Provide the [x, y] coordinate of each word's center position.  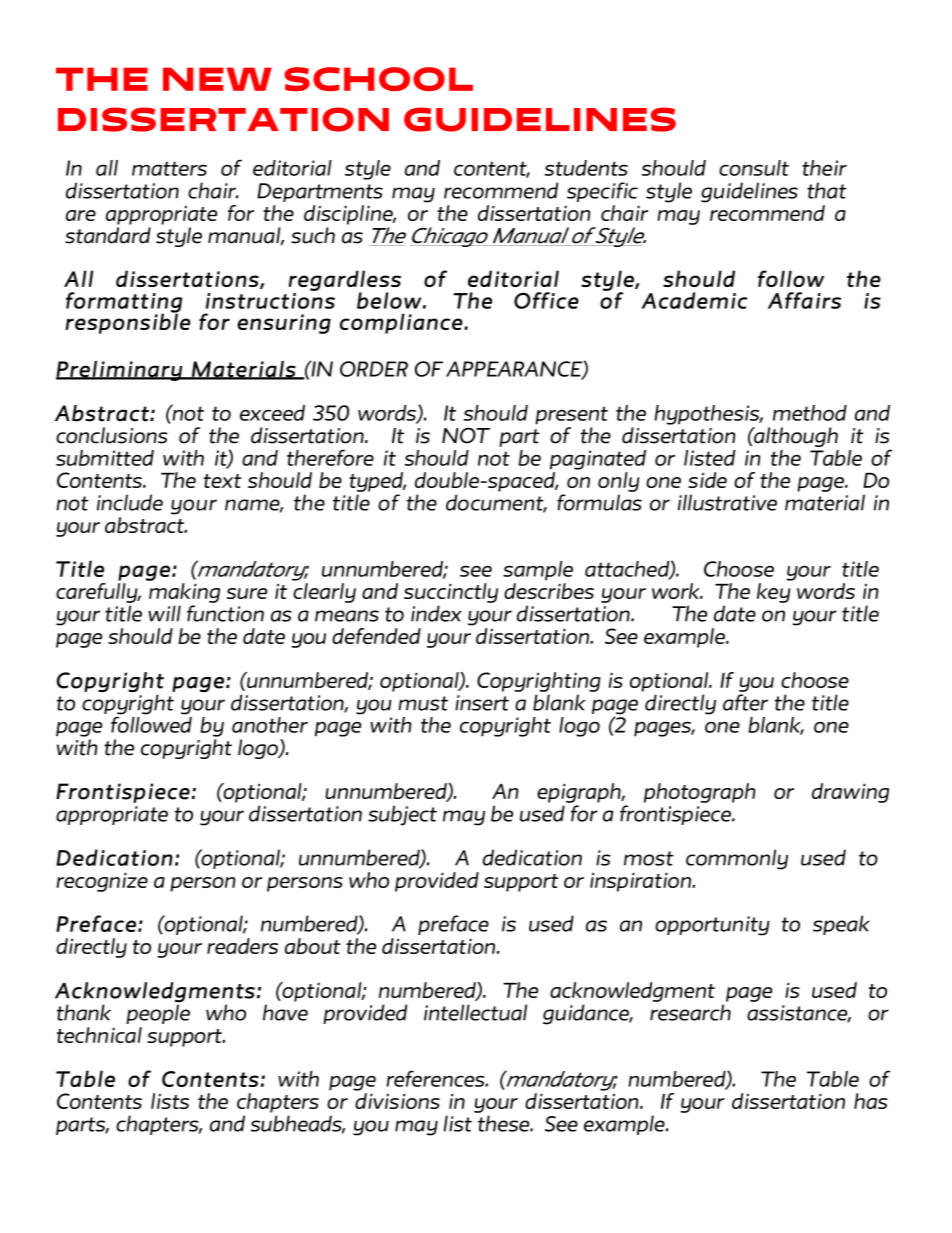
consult [754, 168]
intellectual [475, 1012]
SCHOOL [378, 79]
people [158, 1013]
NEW [217, 79]
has [871, 1101]
